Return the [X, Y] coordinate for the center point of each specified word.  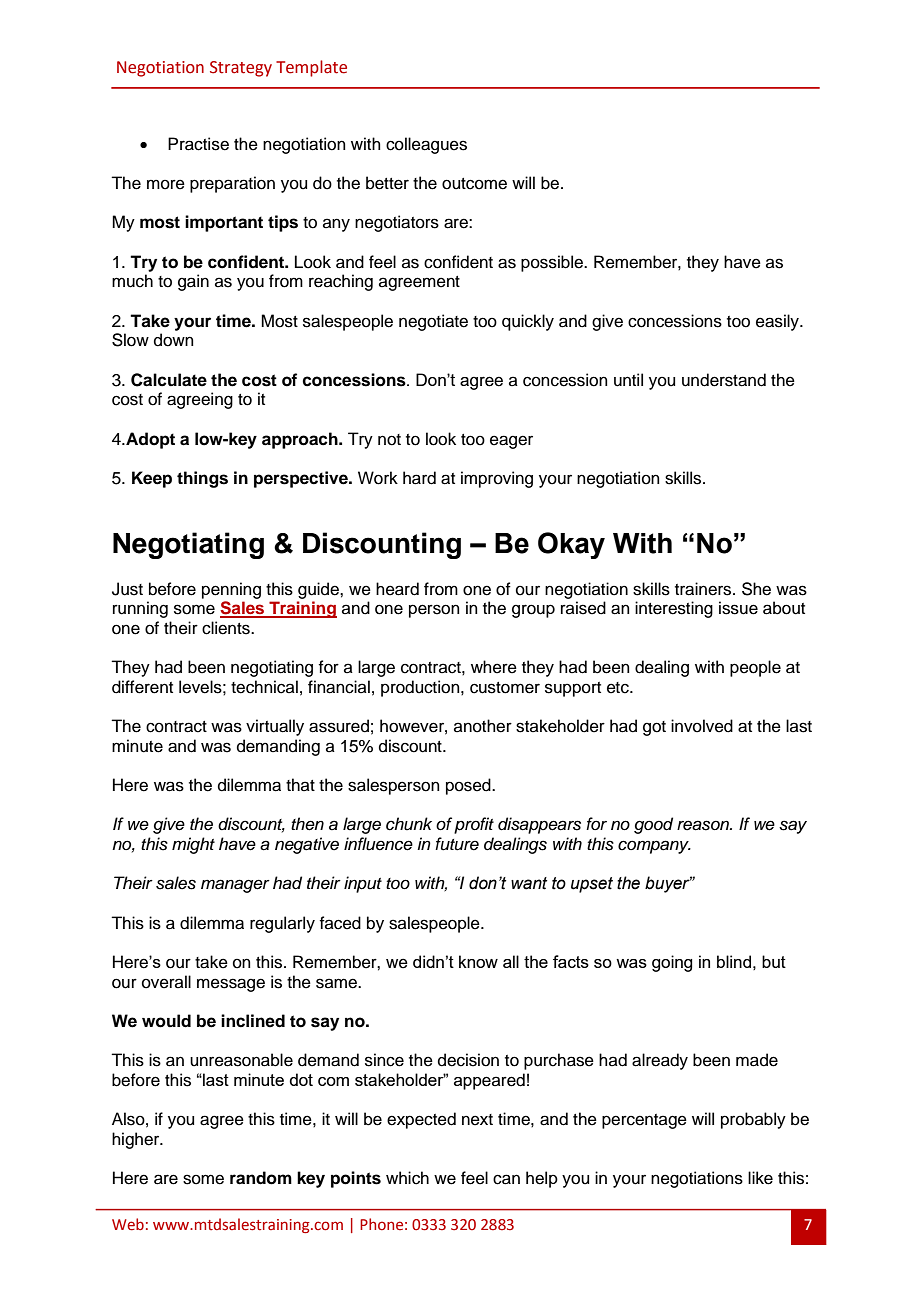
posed [469, 786]
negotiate [433, 322]
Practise [198, 144]
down [174, 340]
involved [702, 726]
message [231, 985]
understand [724, 380]
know [478, 961]
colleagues [426, 145]
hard [419, 478]
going [672, 963]
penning [231, 590]
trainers [704, 589]
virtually [275, 727]
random [261, 1178]
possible [553, 263]
